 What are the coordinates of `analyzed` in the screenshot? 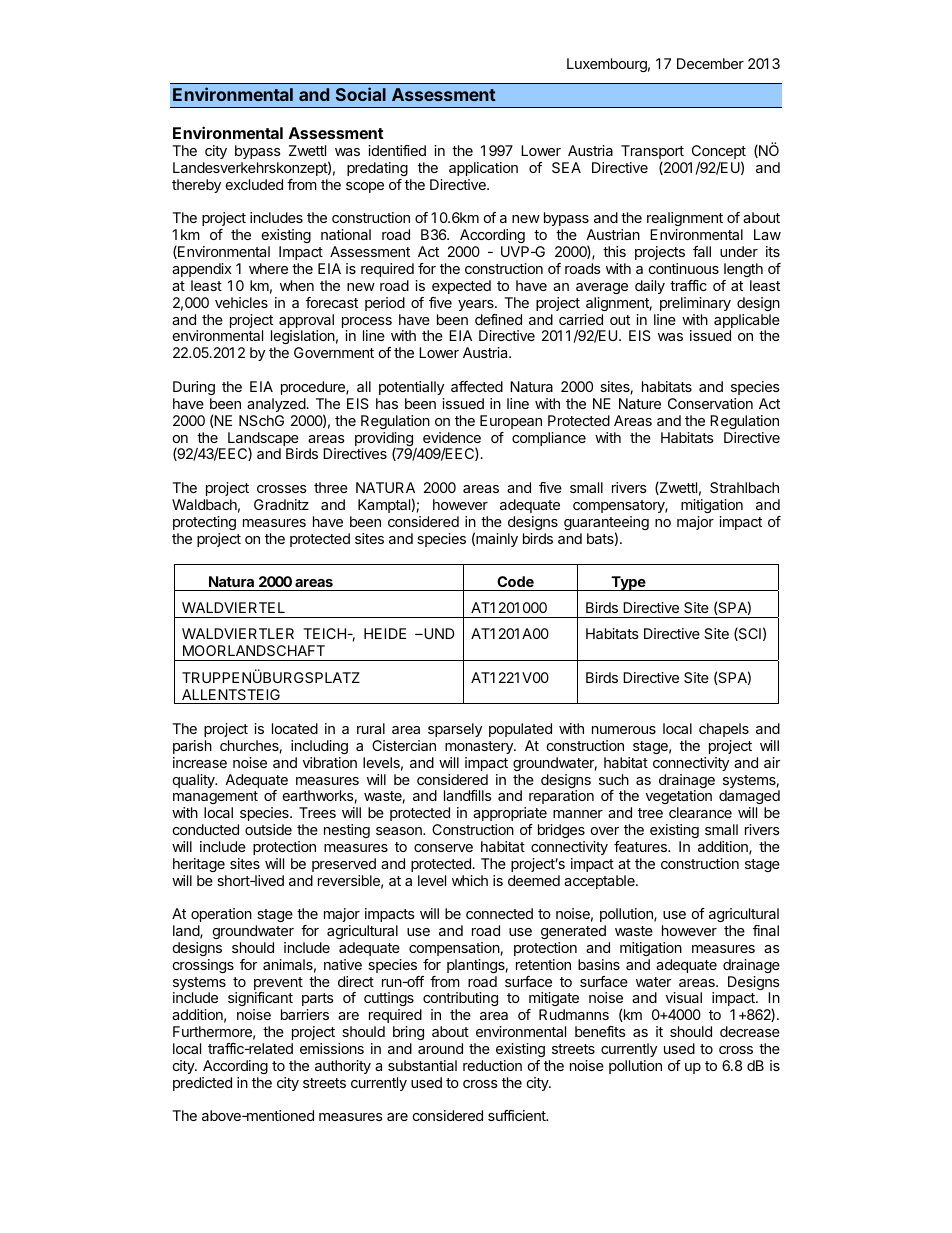 It's located at (276, 405).
